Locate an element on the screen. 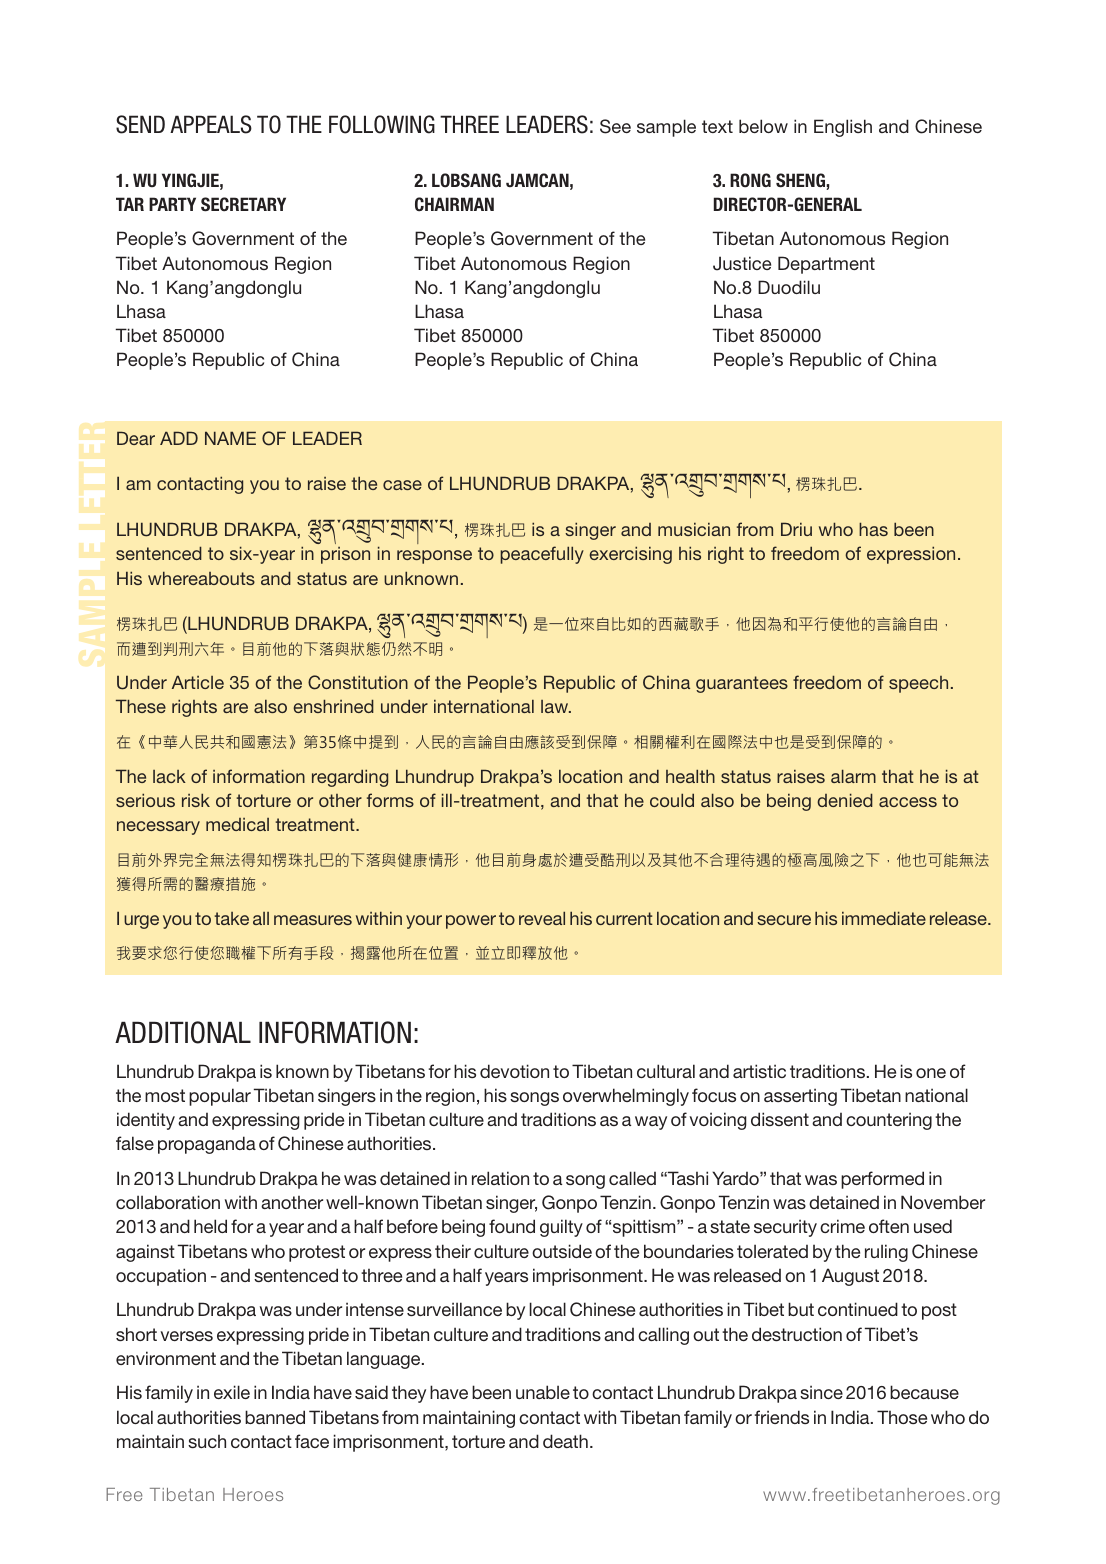 The image size is (1106, 1564). See is located at coordinates (615, 126).
